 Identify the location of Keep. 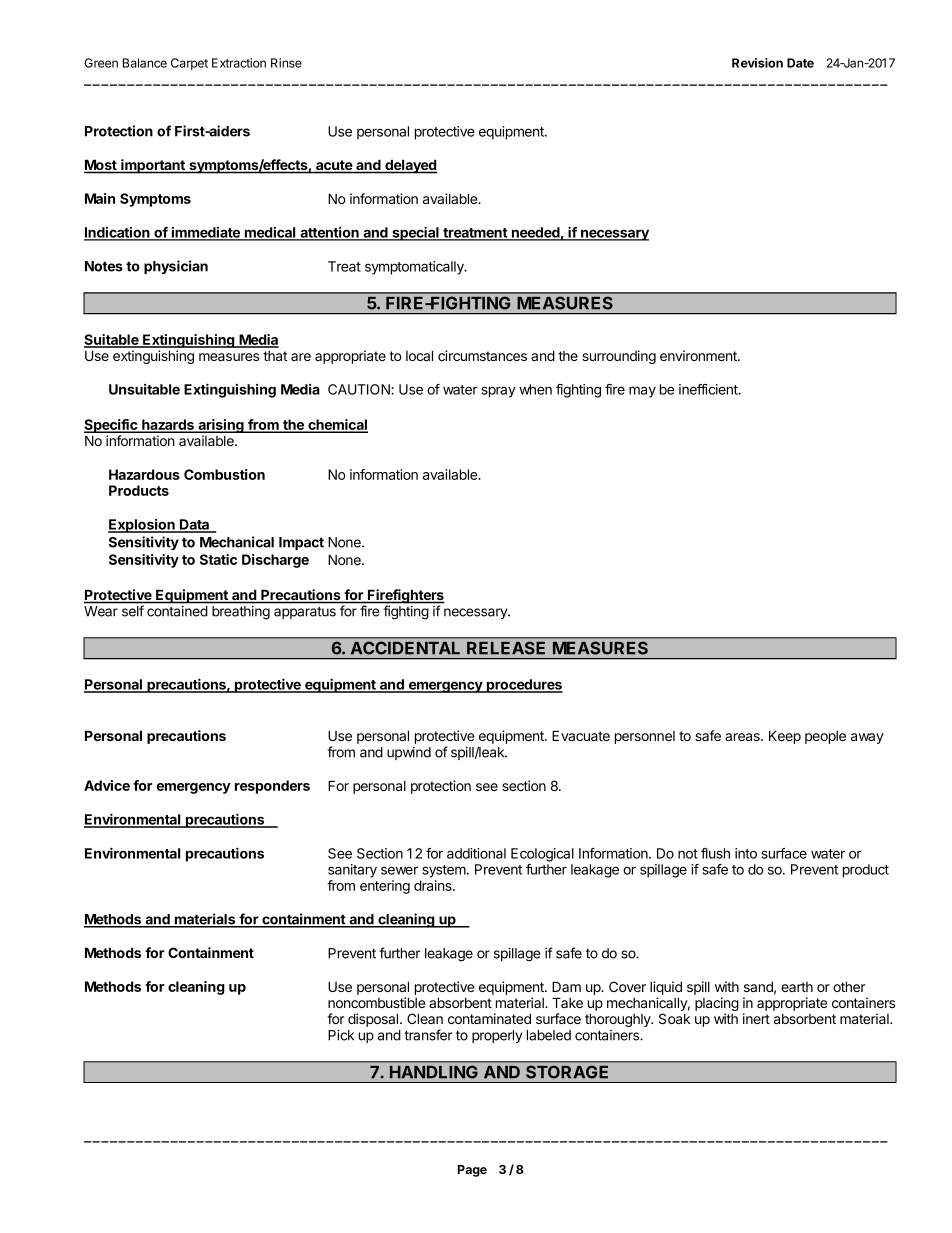
(785, 737).
